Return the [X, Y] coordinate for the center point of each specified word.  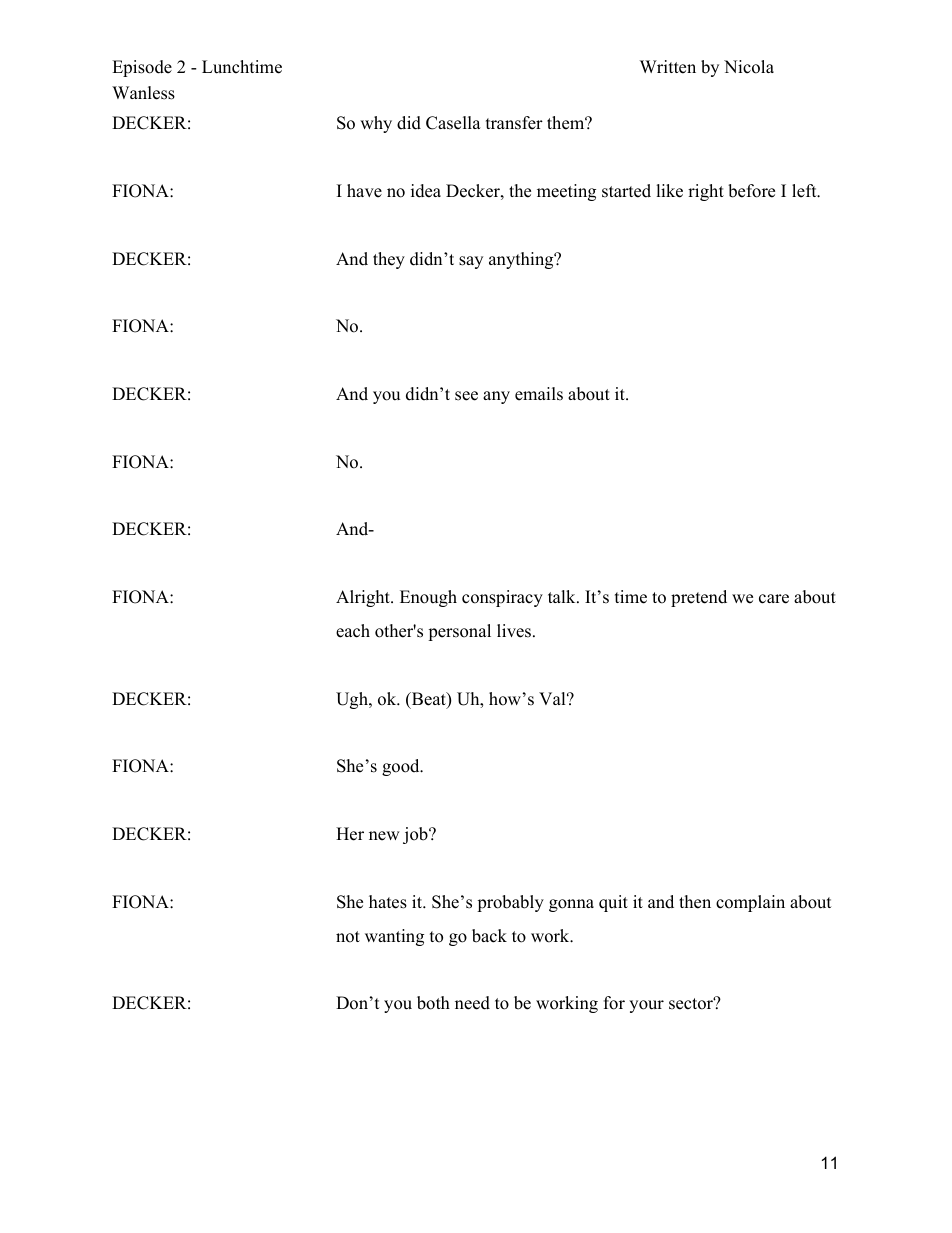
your [646, 1006]
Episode [142, 68]
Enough [428, 598]
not [348, 937]
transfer [514, 123]
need [472, 1003]
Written [668, 67]
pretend [699, 598]
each [353, 631]
